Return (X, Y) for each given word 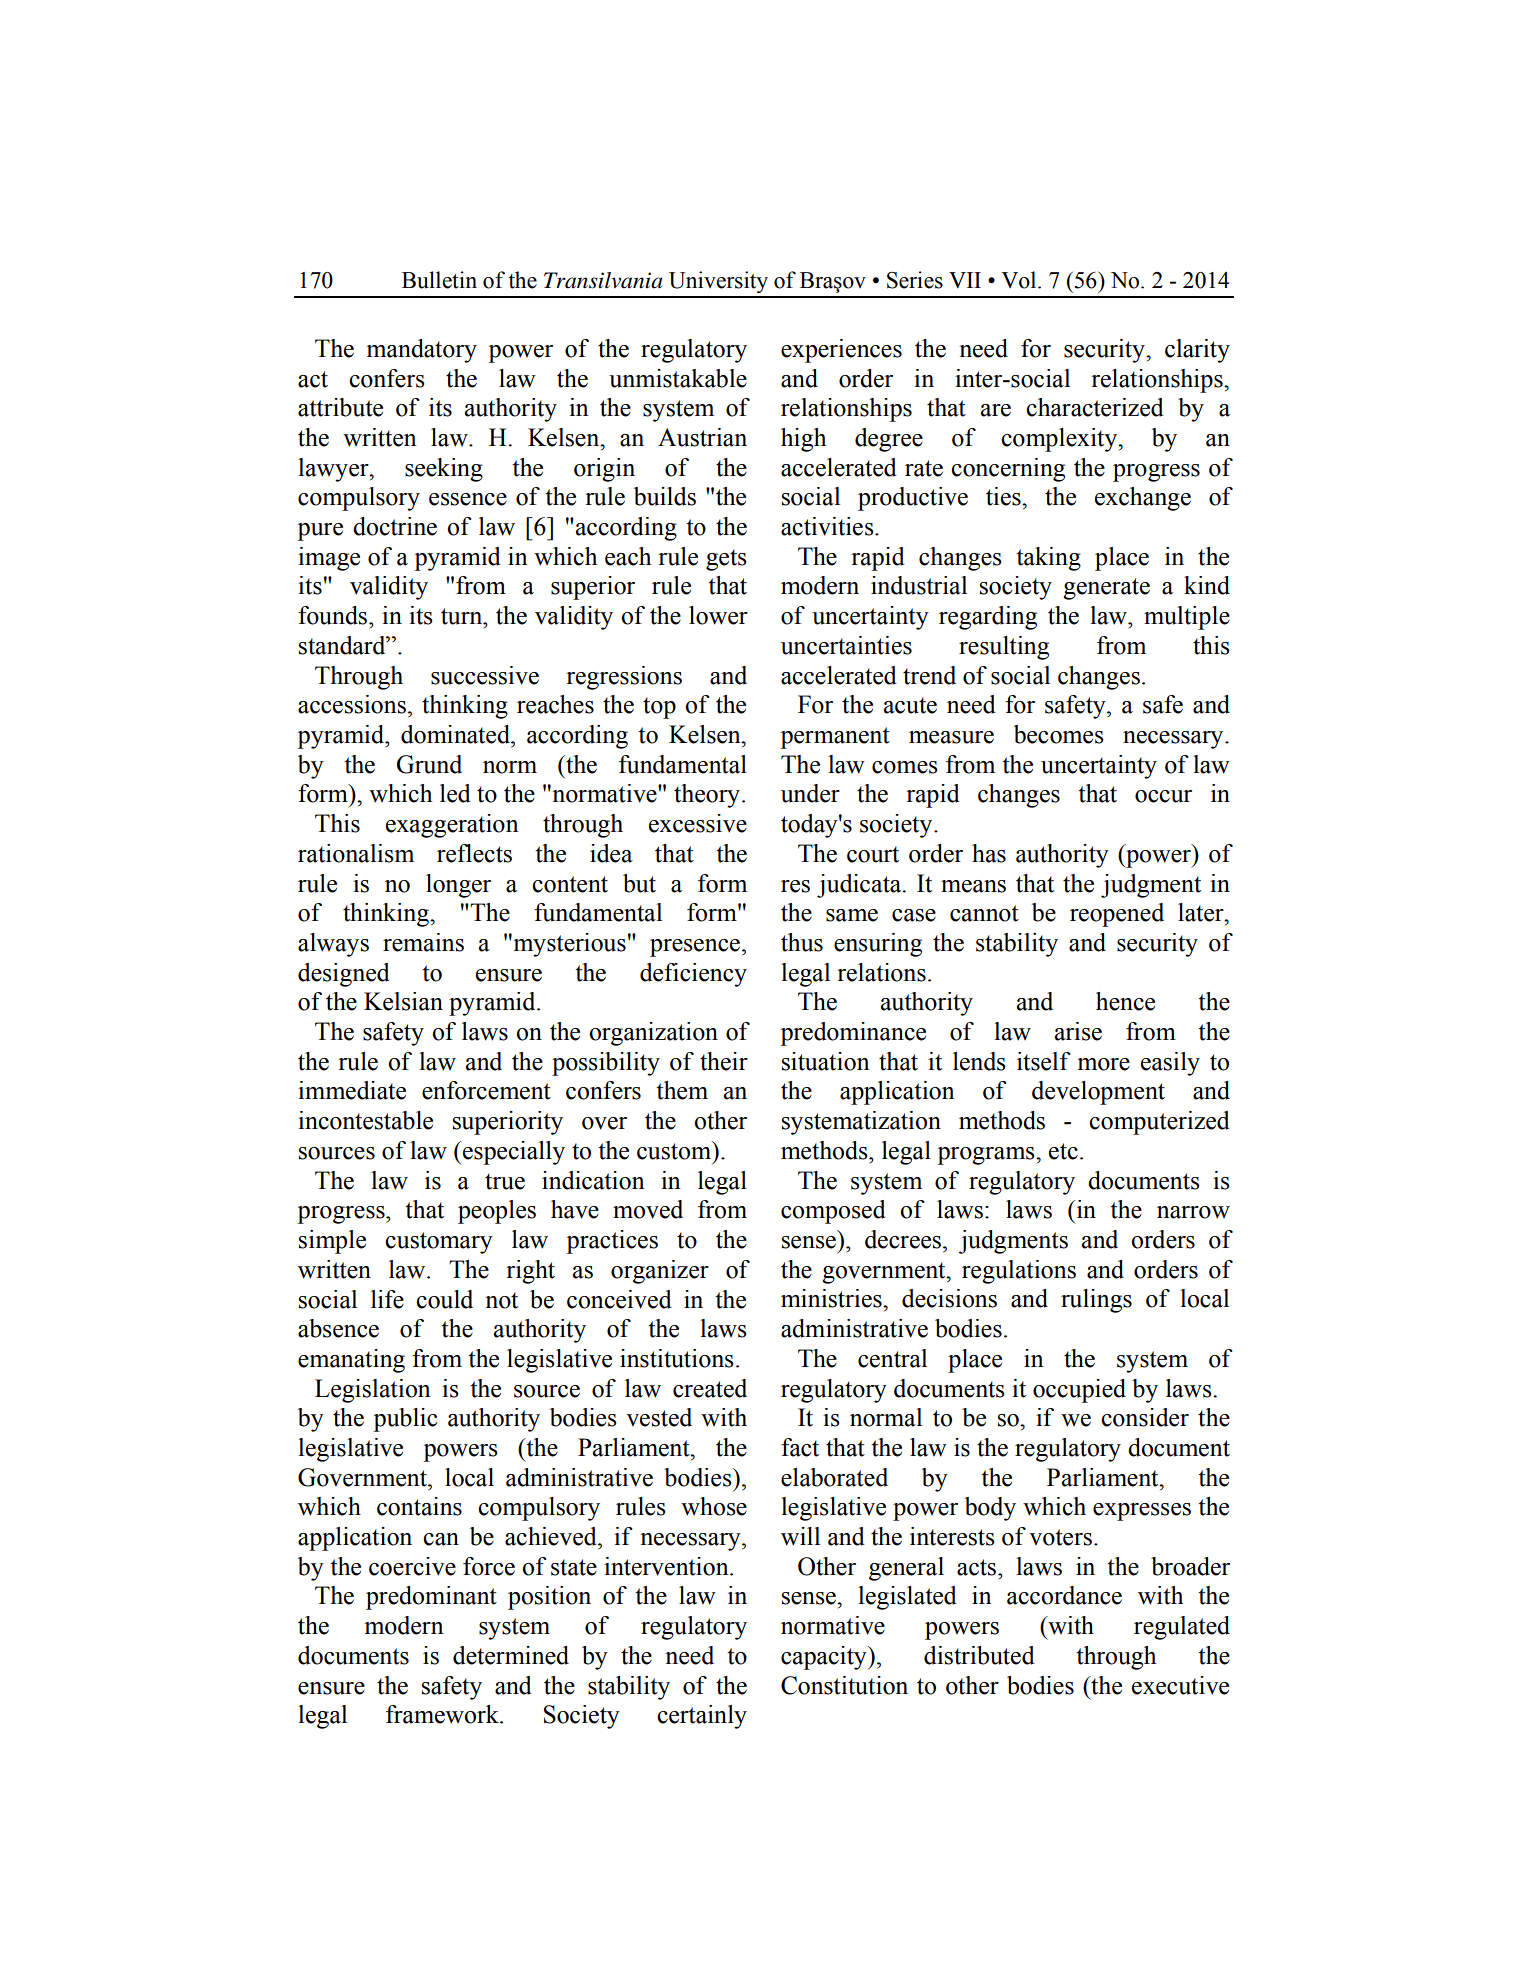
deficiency (693, 975)
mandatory (422, 351)
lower (718, 615)
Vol (1020, 280)
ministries (832, 1298)
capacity (825, 1658)
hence (1125, 1001)
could (444, 1299)
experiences (841, 351)
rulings (1096, 1301)
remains (423, 942)
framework (443, 1714)
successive (485, 675)
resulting (1004, 648)
